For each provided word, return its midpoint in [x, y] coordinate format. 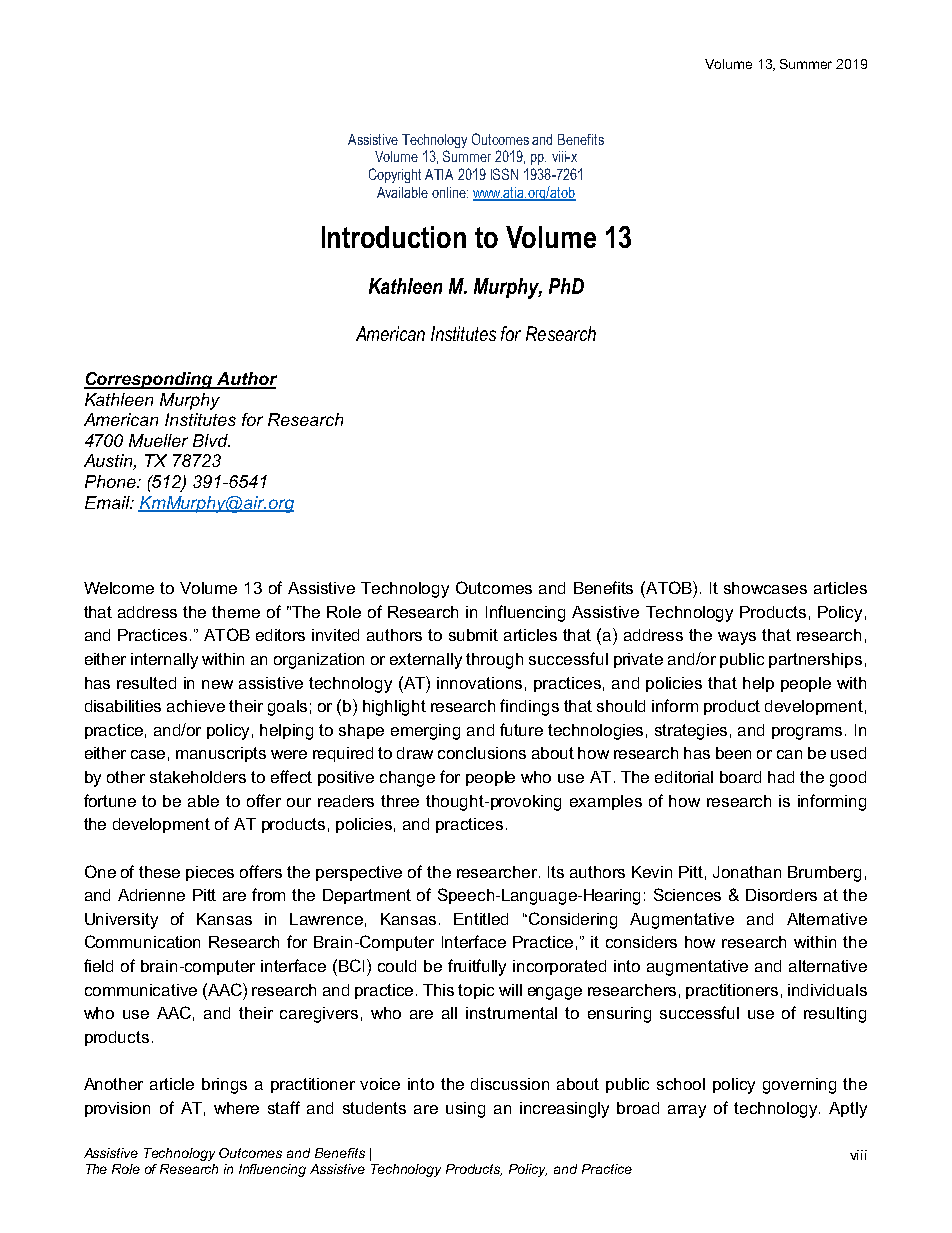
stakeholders [198, 777]
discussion [510, 1084]
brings [224, 1086]
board [740, 777]
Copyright [395, 175]
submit [473, 635]
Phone [111, 481]
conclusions [482, 753]
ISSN [504, 174]
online [450, 192]
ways [737, 638]
